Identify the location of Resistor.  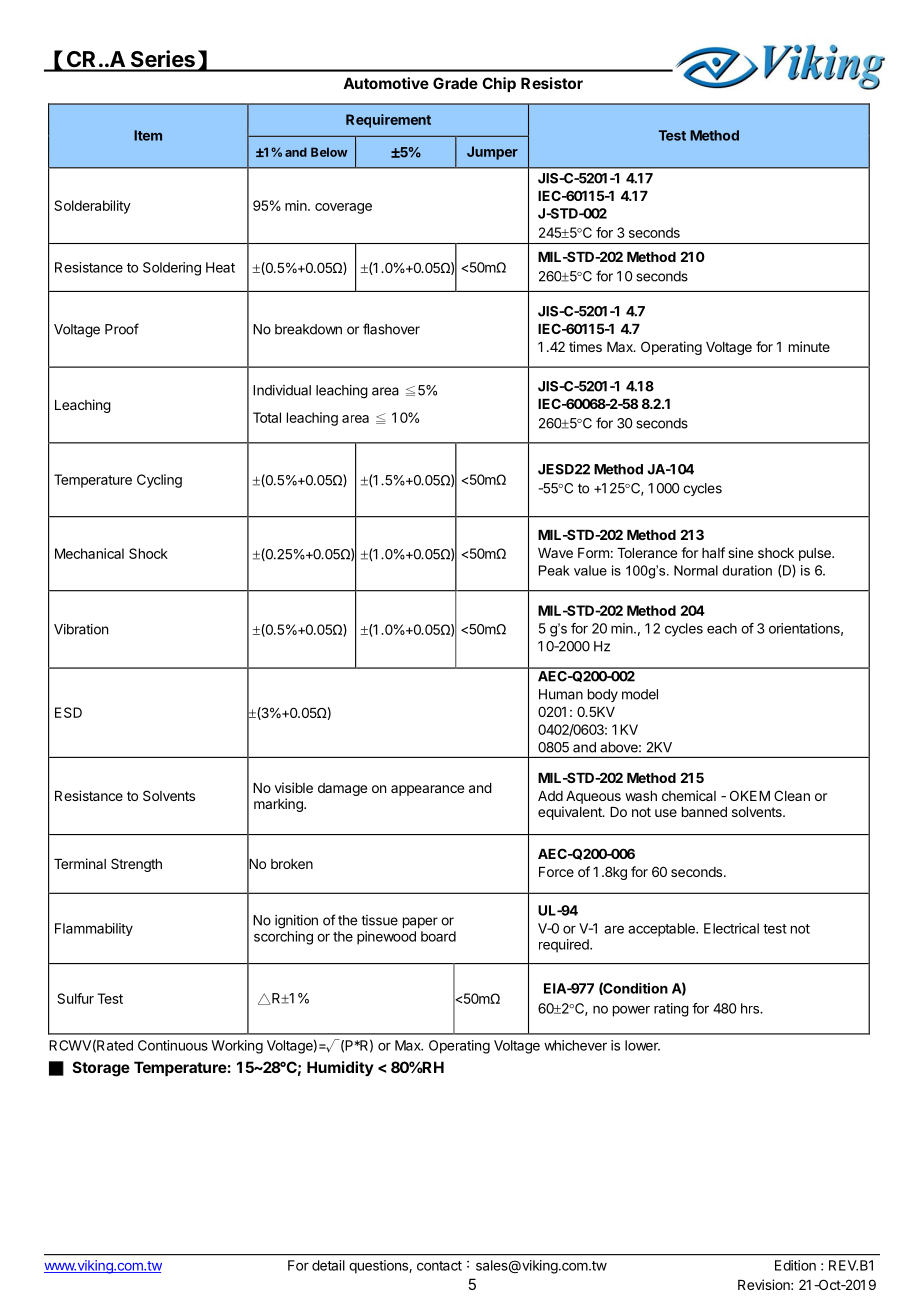
(552, 83).
